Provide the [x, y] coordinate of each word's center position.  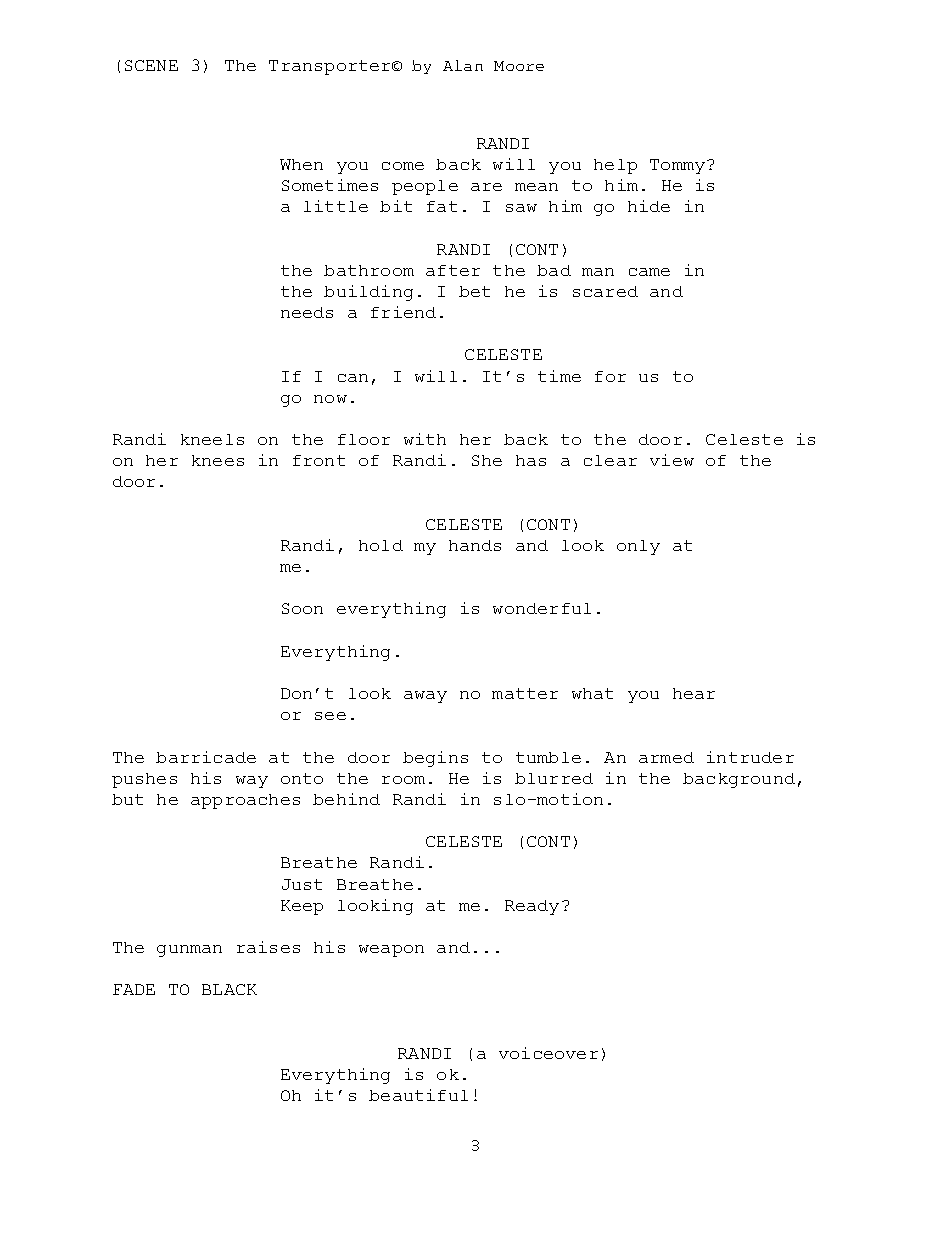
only [638, 547]
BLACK [229, 989]
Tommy [679, 166]
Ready [532, 907]
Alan [463, 65]
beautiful [418, 1095]
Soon [302, 608]
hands [475, 545]
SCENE [151, 65]
